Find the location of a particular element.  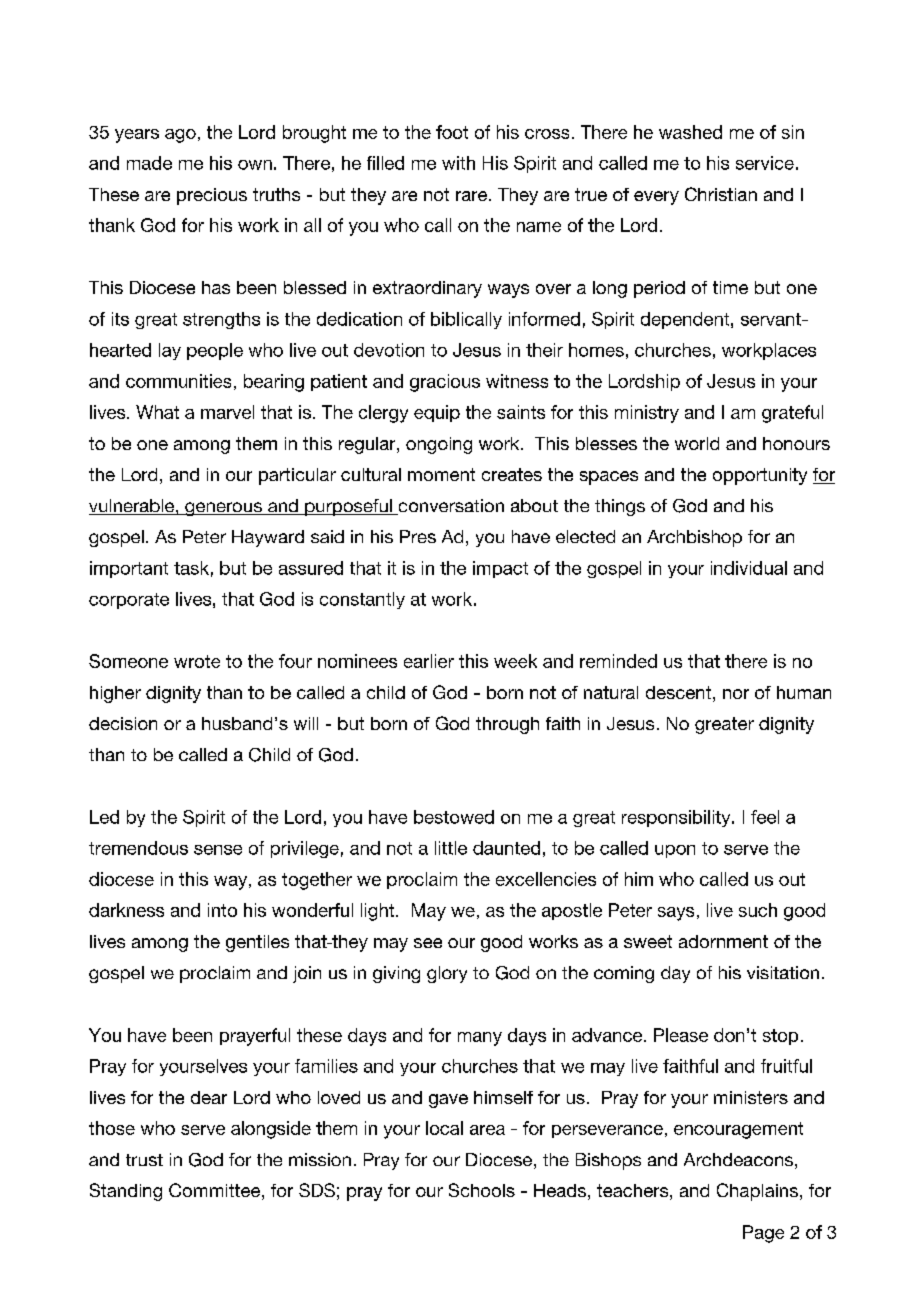

ago is located at coordinates (180, 136).
